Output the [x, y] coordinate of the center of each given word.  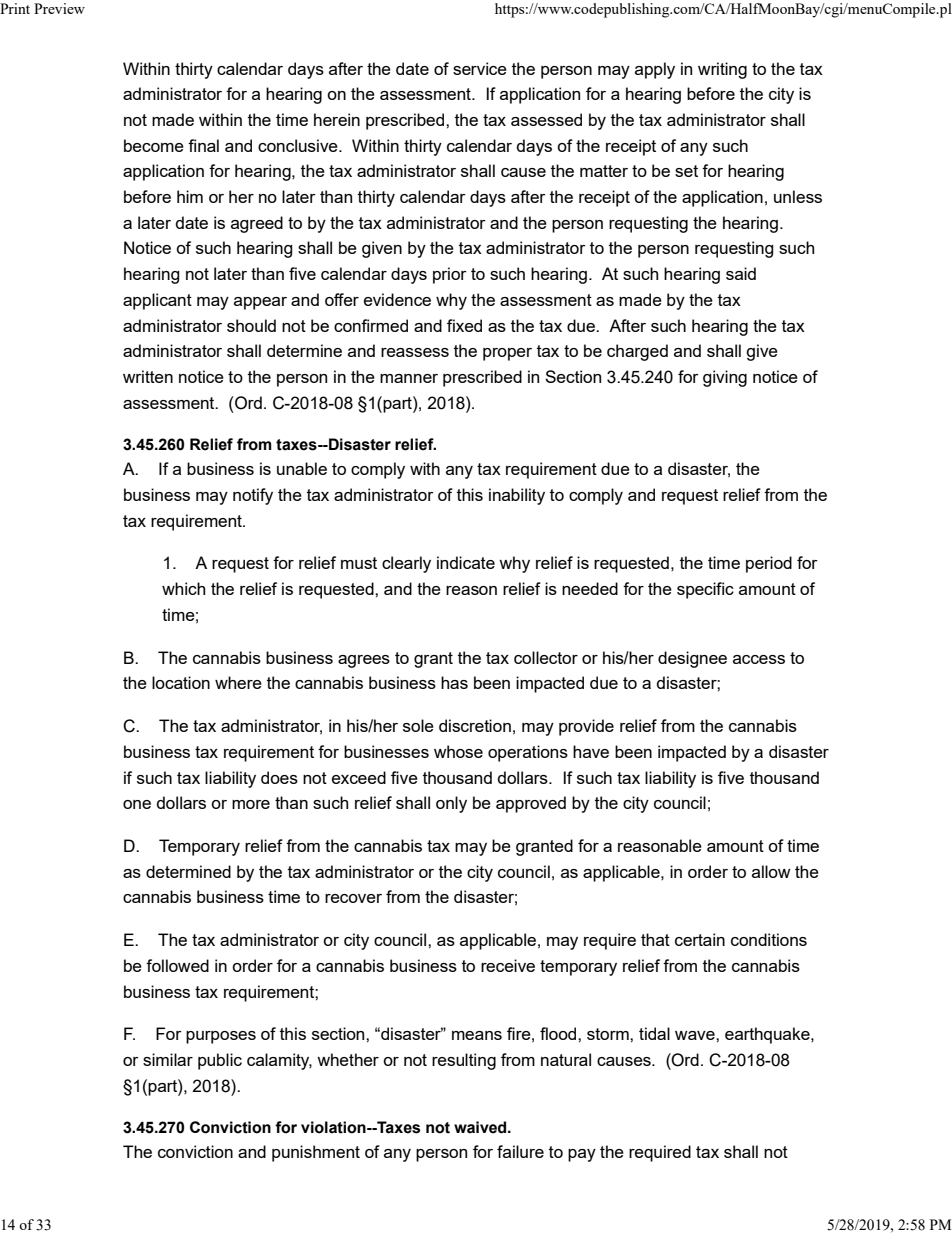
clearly [406, 564]
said [741, 273]
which [183, 588]
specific [705, 590]
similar [168, 1059]
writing [722, 70]
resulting [464, 1061]
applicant [157, 301]
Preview [59, 8]
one [137, 804]
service [480, 68]
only [451, 804]
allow [771, 871]
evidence [397, 299]
